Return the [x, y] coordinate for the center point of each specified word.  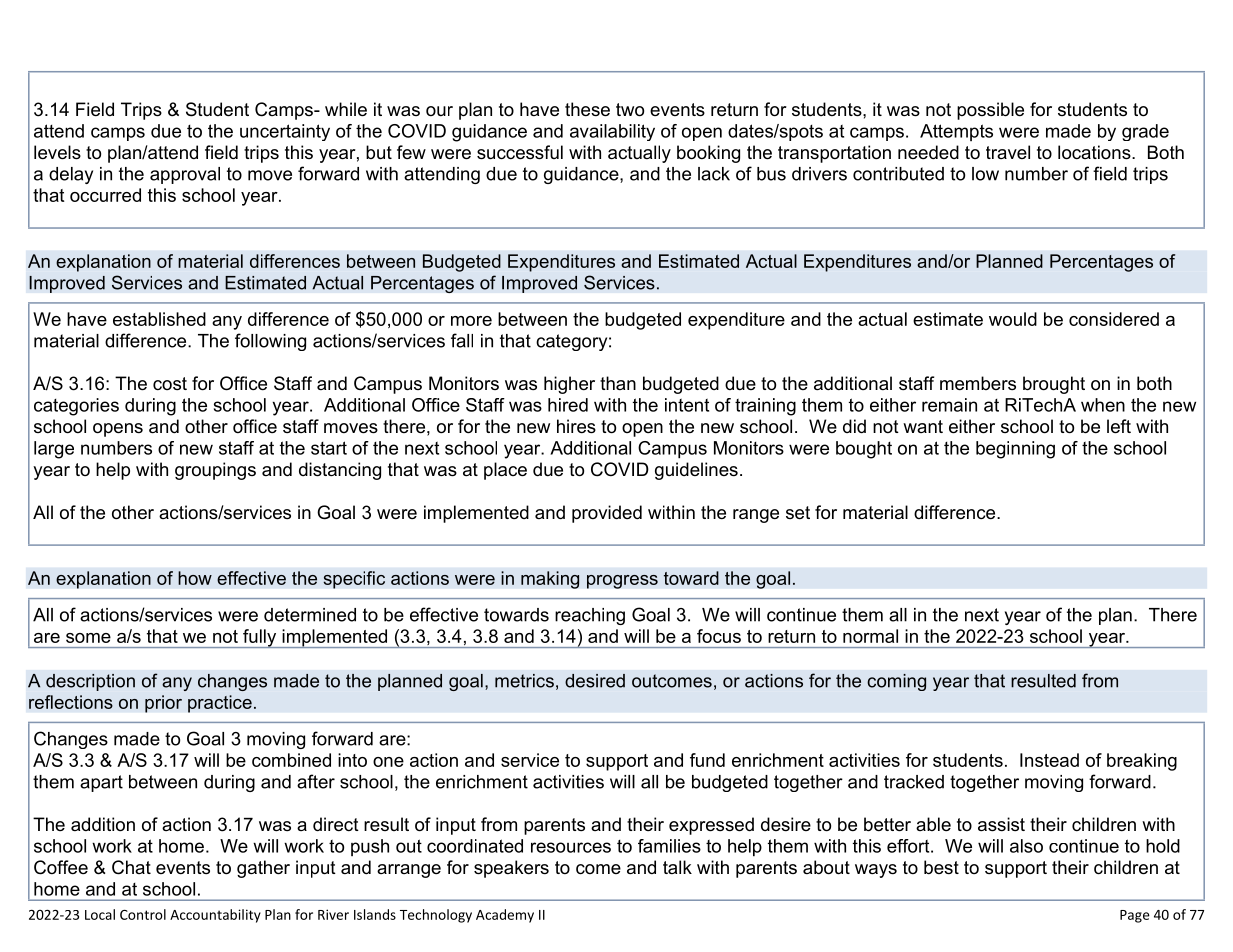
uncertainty [285, 132]
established [159, 319]
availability [612, 132]
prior [163, 704]
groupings [215, 471]
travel [1008, 152]
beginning [1015, 450]
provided [607, 514]
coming [896, 682]
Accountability [215, 916]
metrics [524, 681]
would [1013, 319]
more [471, 321]
